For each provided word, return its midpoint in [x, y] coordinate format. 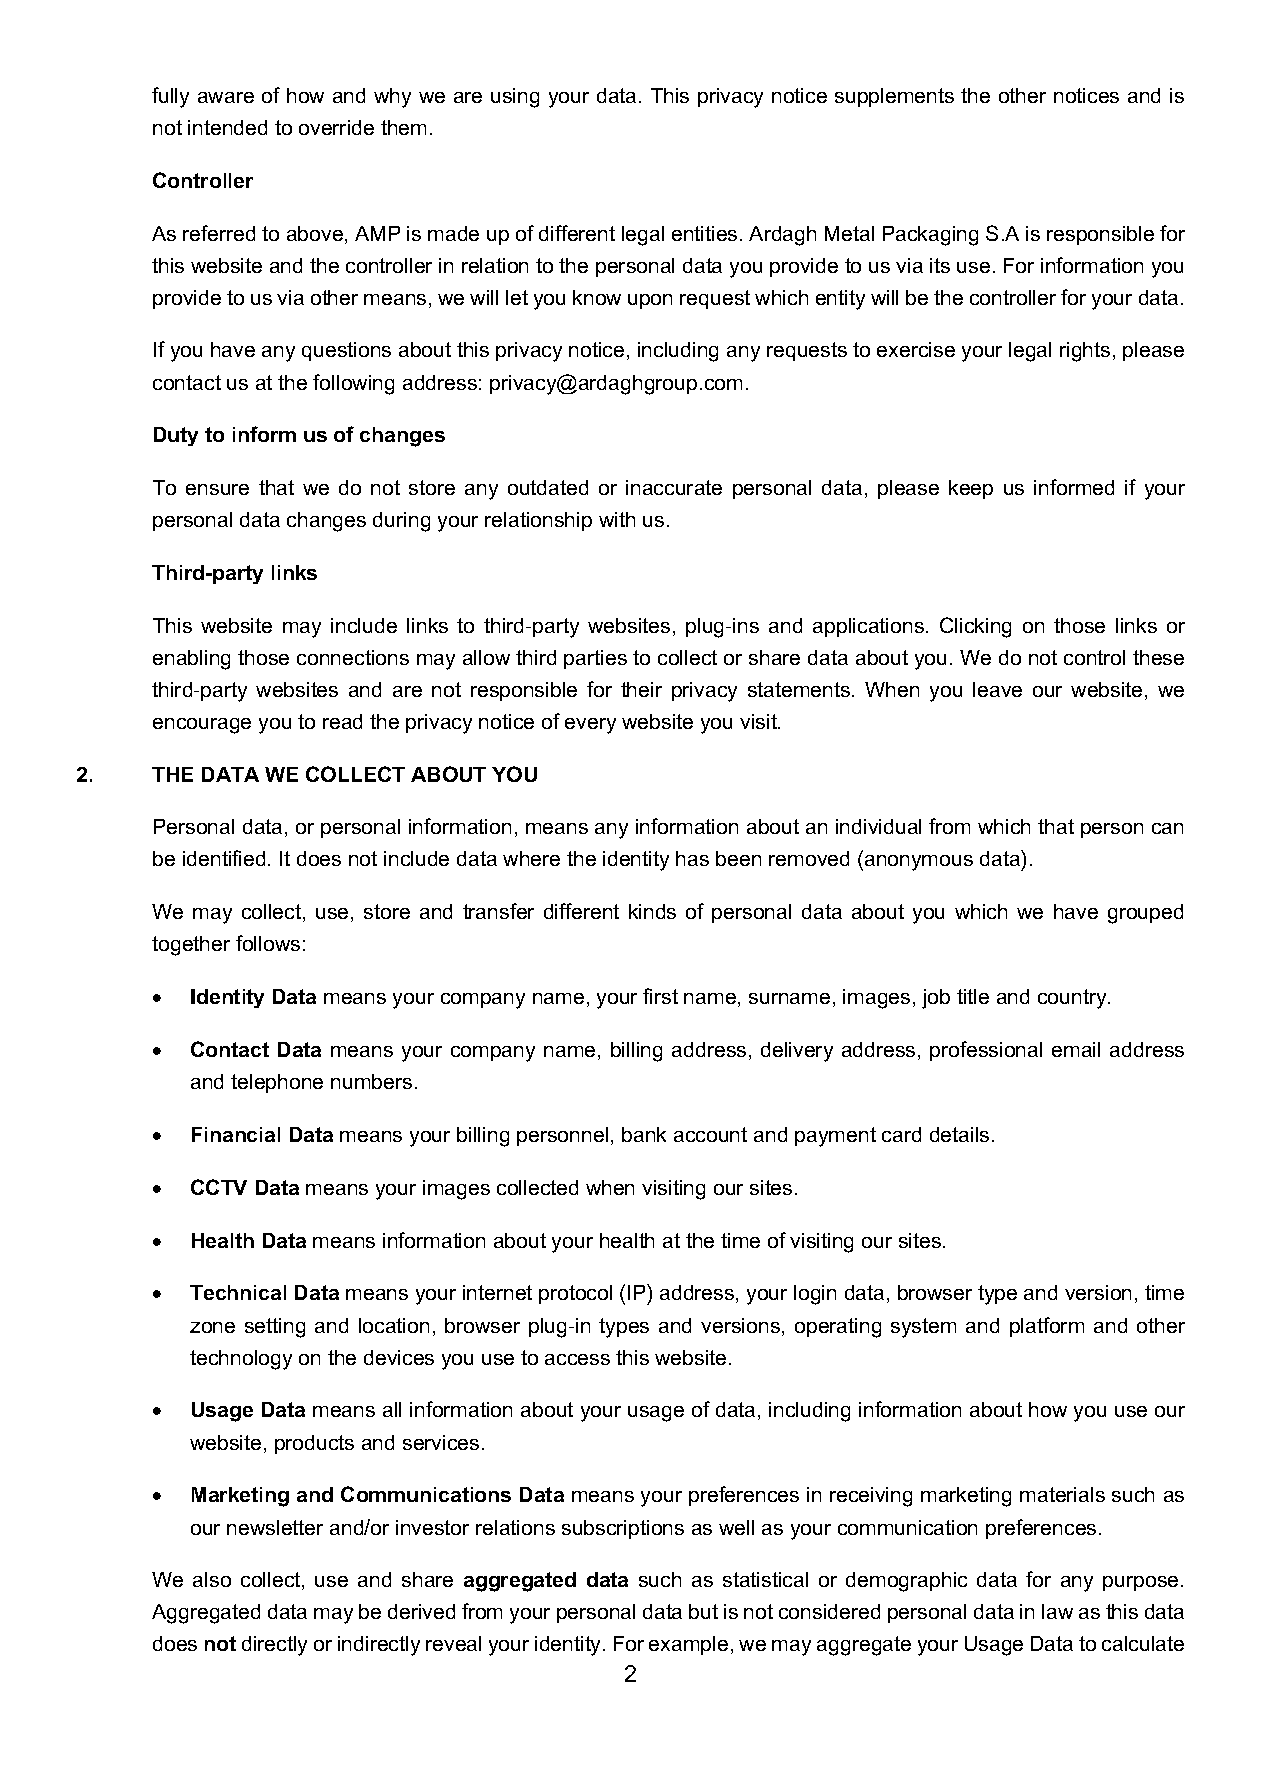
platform [1047, 1327]
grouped [1145, 914]
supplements [894, 97]
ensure [217, 489]
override [336, 127]
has [692, 858]
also [212, 1579]
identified [224, 858]
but [703, 1611]
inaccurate [674, 487]
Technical [238, 1292]
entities [704, 233]
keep [971, 489]
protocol [575, 1294]
